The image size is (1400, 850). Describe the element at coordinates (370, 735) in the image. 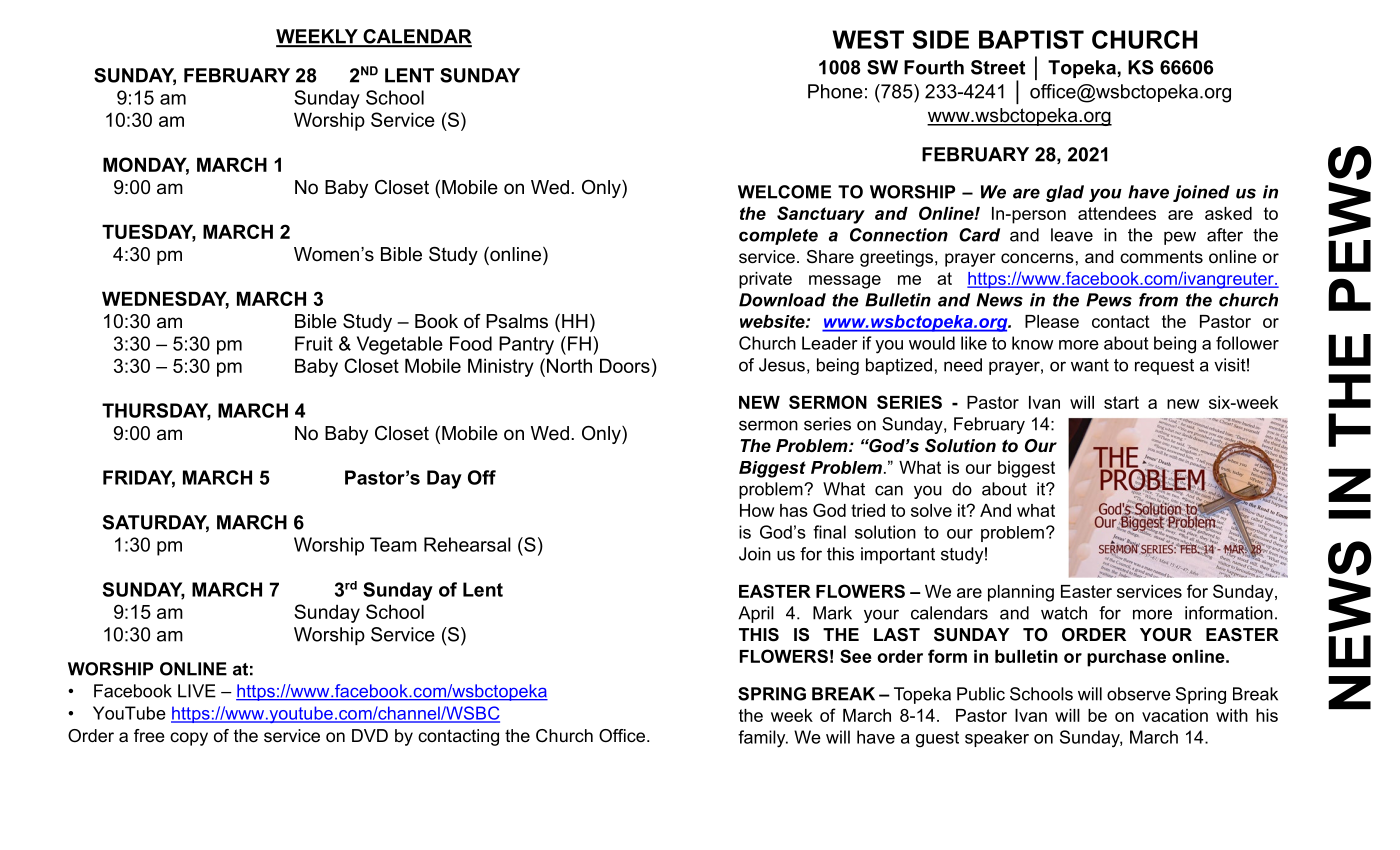

I see `DVD` at that location.
